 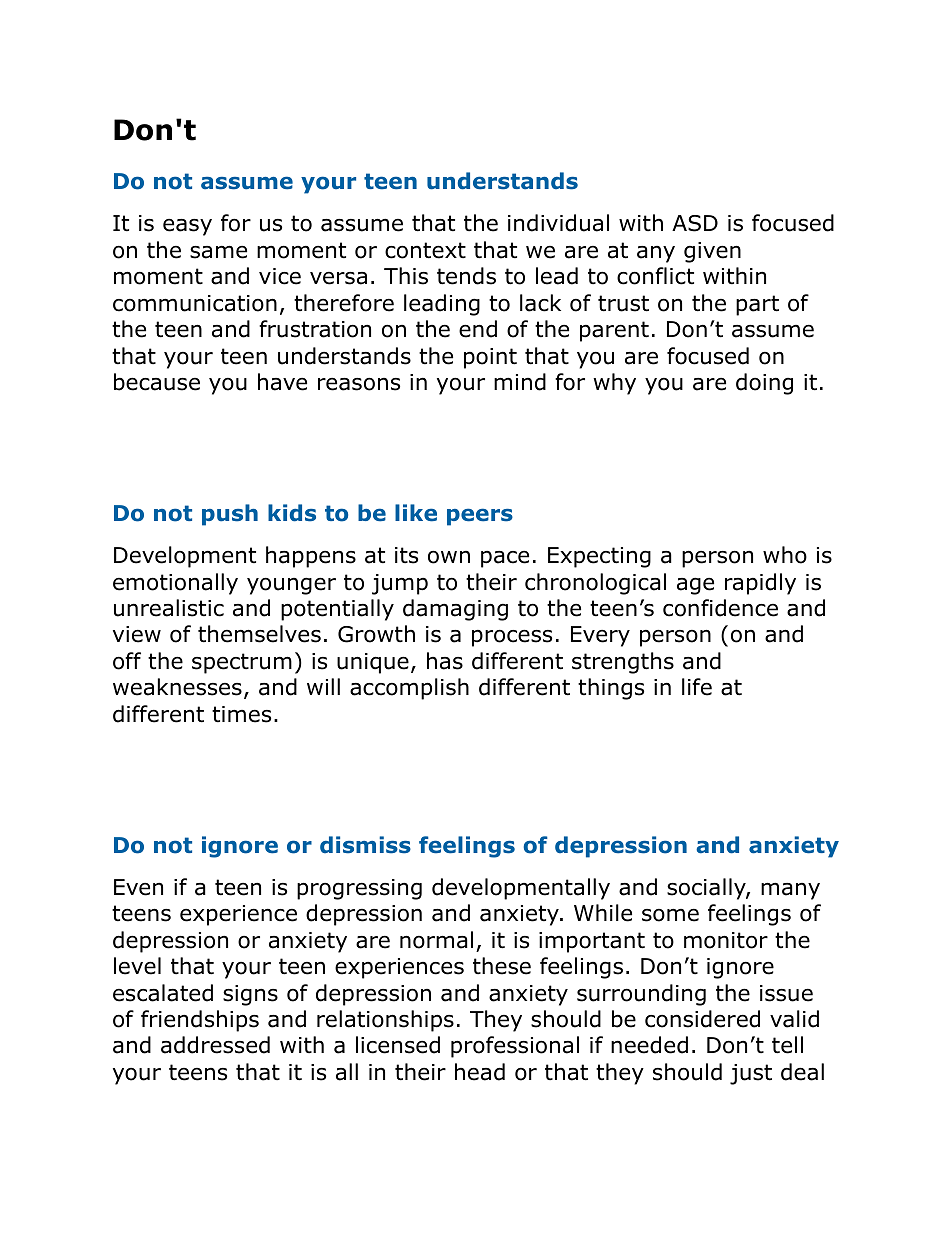 I want to click on context, so click(x=425, y=250).
